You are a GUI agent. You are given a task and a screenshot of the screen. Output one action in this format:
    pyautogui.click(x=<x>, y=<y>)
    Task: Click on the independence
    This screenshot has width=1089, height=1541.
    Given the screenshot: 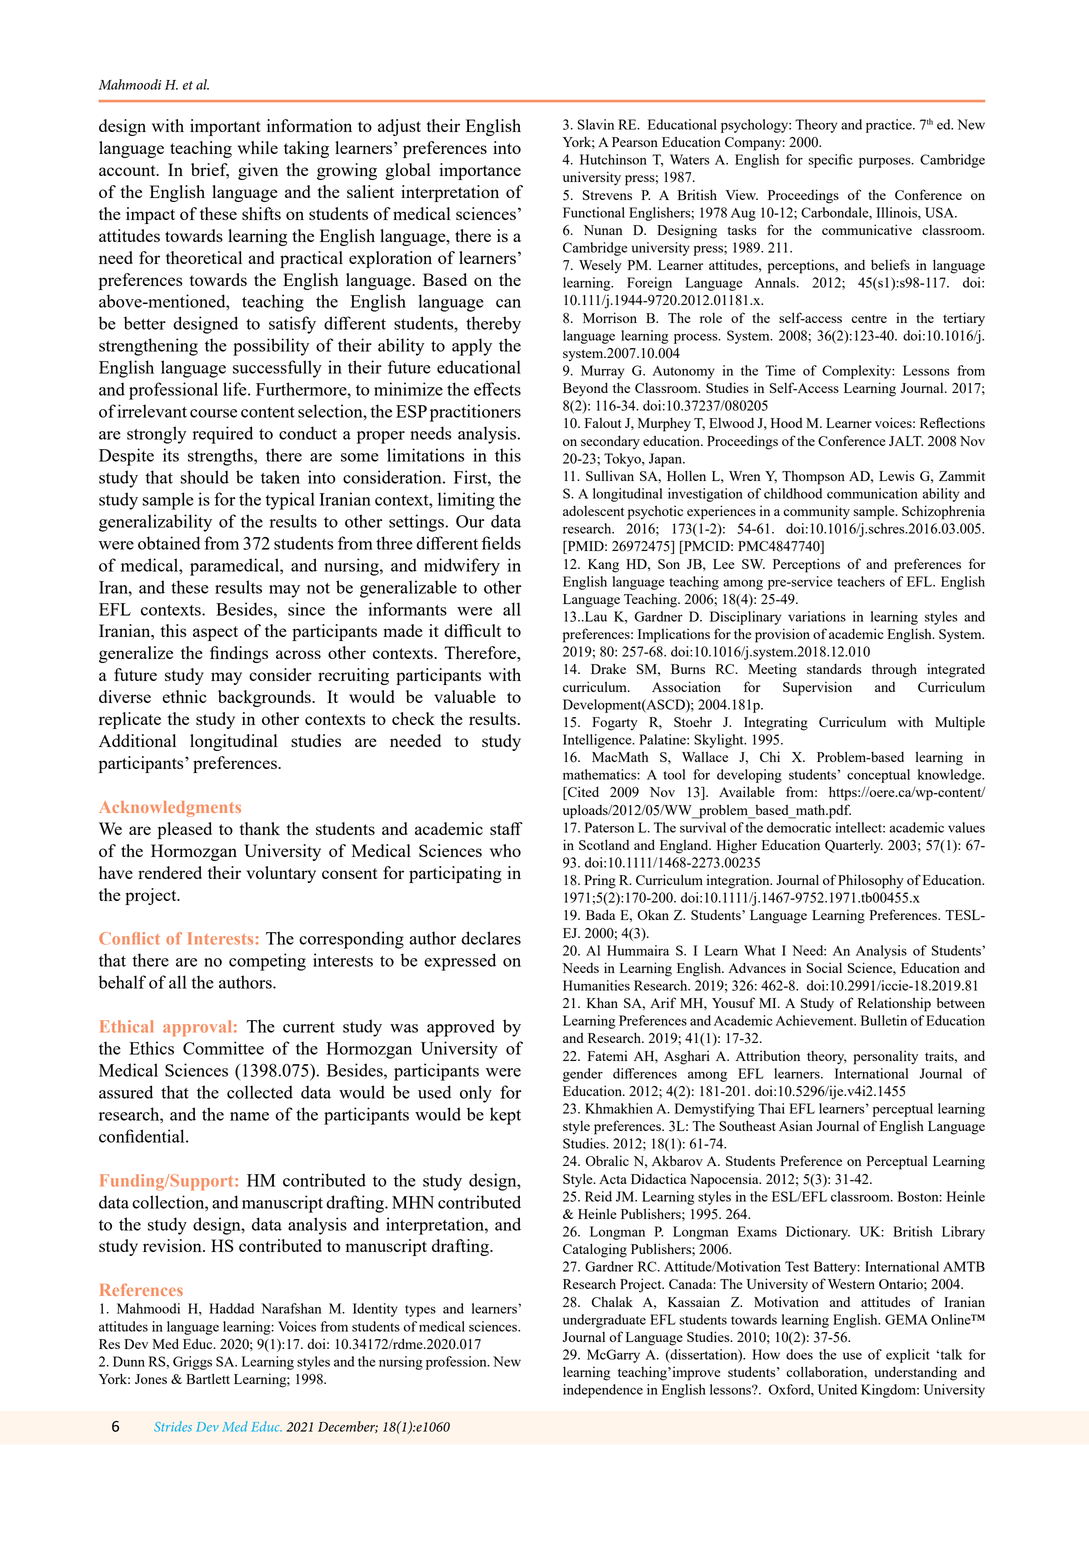 What is the action you would take?
    pyautogui.click(x=603, y=1391)
